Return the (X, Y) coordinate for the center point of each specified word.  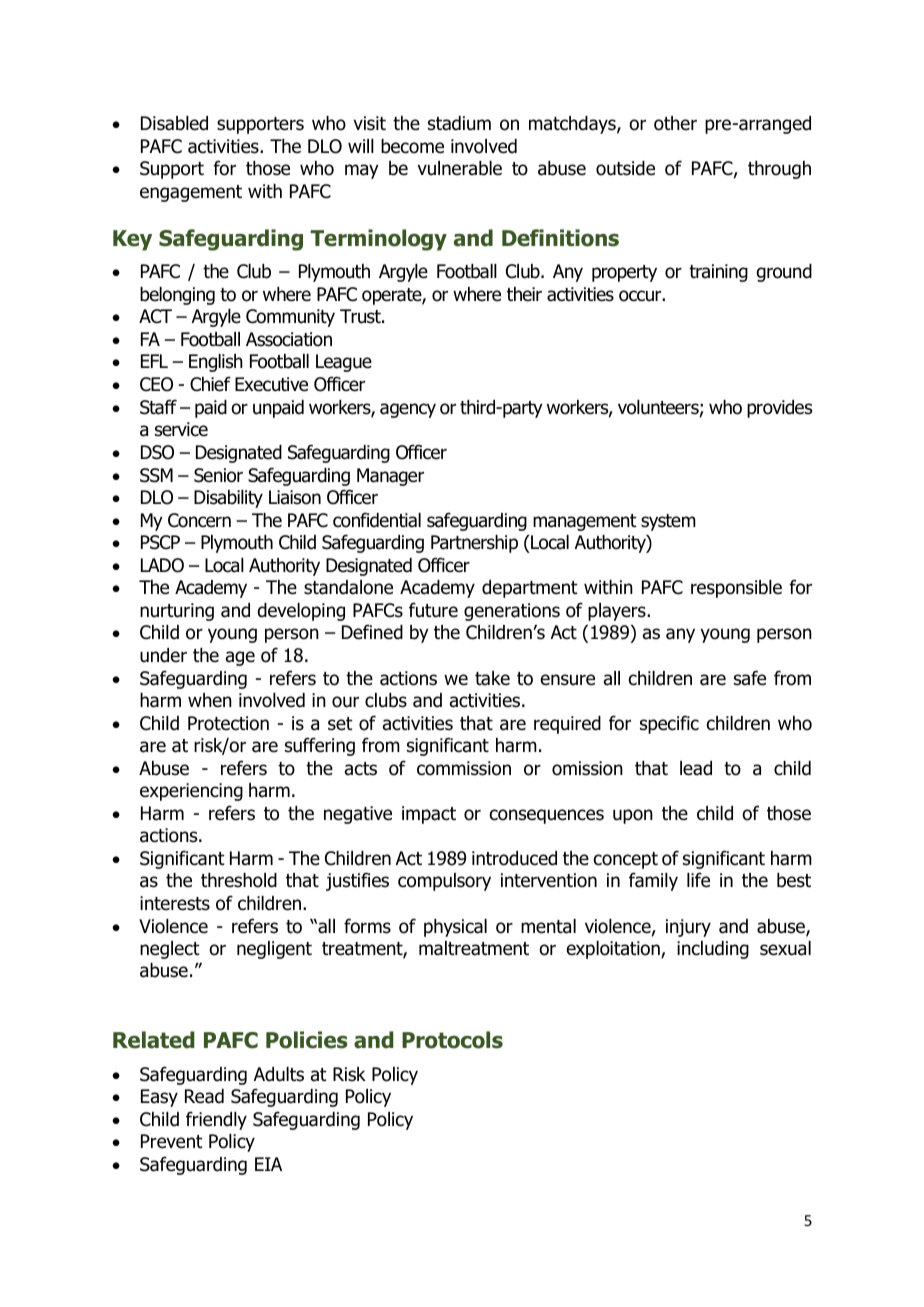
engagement (191, 193)
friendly (216, 1120)
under (163, 655)
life (698, 880)
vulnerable (459, 168)
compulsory (444, 882)
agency (408, 410)
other (675, 123)
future (433, 610)
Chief (210, 384)
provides (779, 409)
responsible (736, 589)
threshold (239, 880)
